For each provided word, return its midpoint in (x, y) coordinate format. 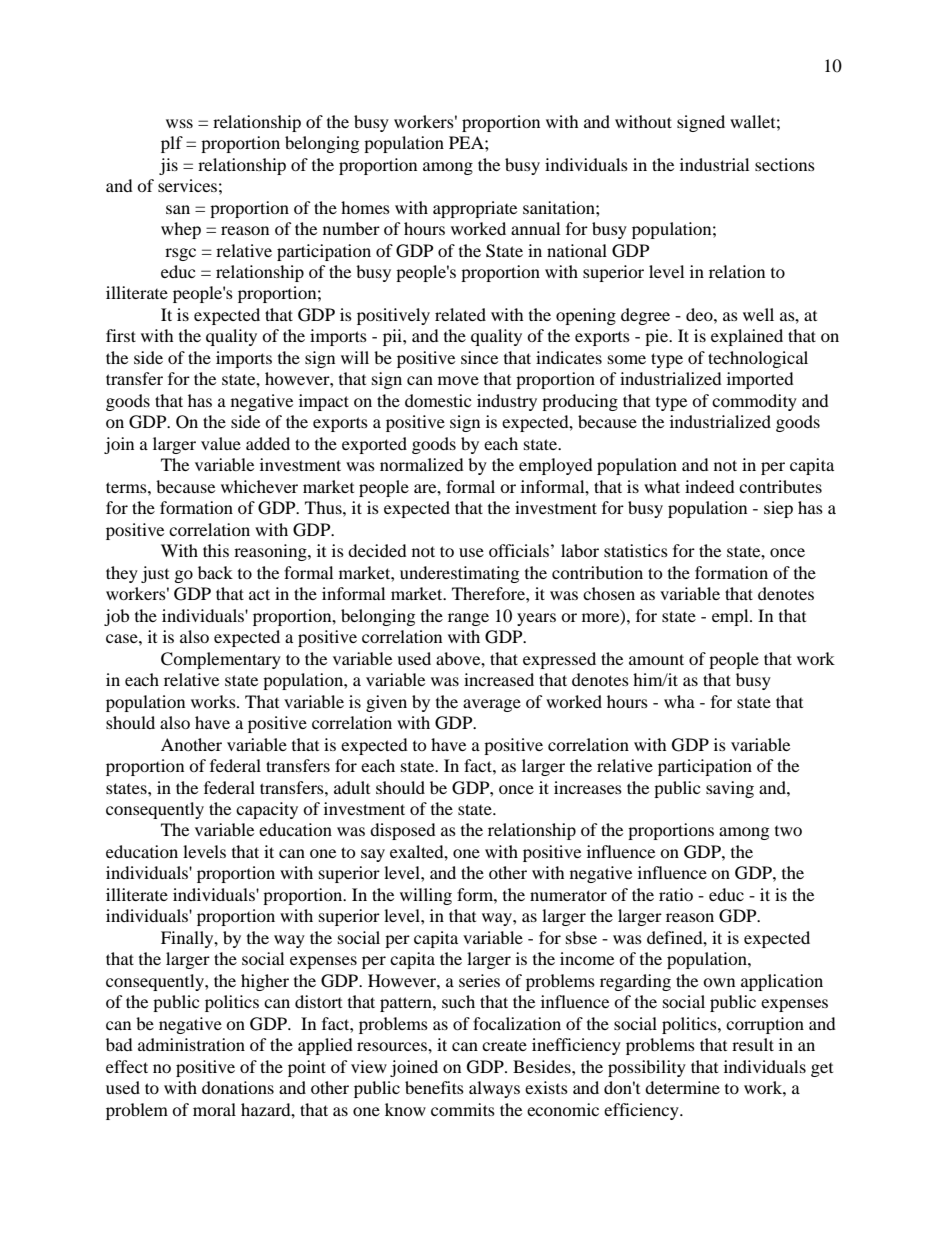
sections (785, 164)
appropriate (475, 209)
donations (238, 1087)
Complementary (221, 660)
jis (168, 166)
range (468, 619)
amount (656, 659)
